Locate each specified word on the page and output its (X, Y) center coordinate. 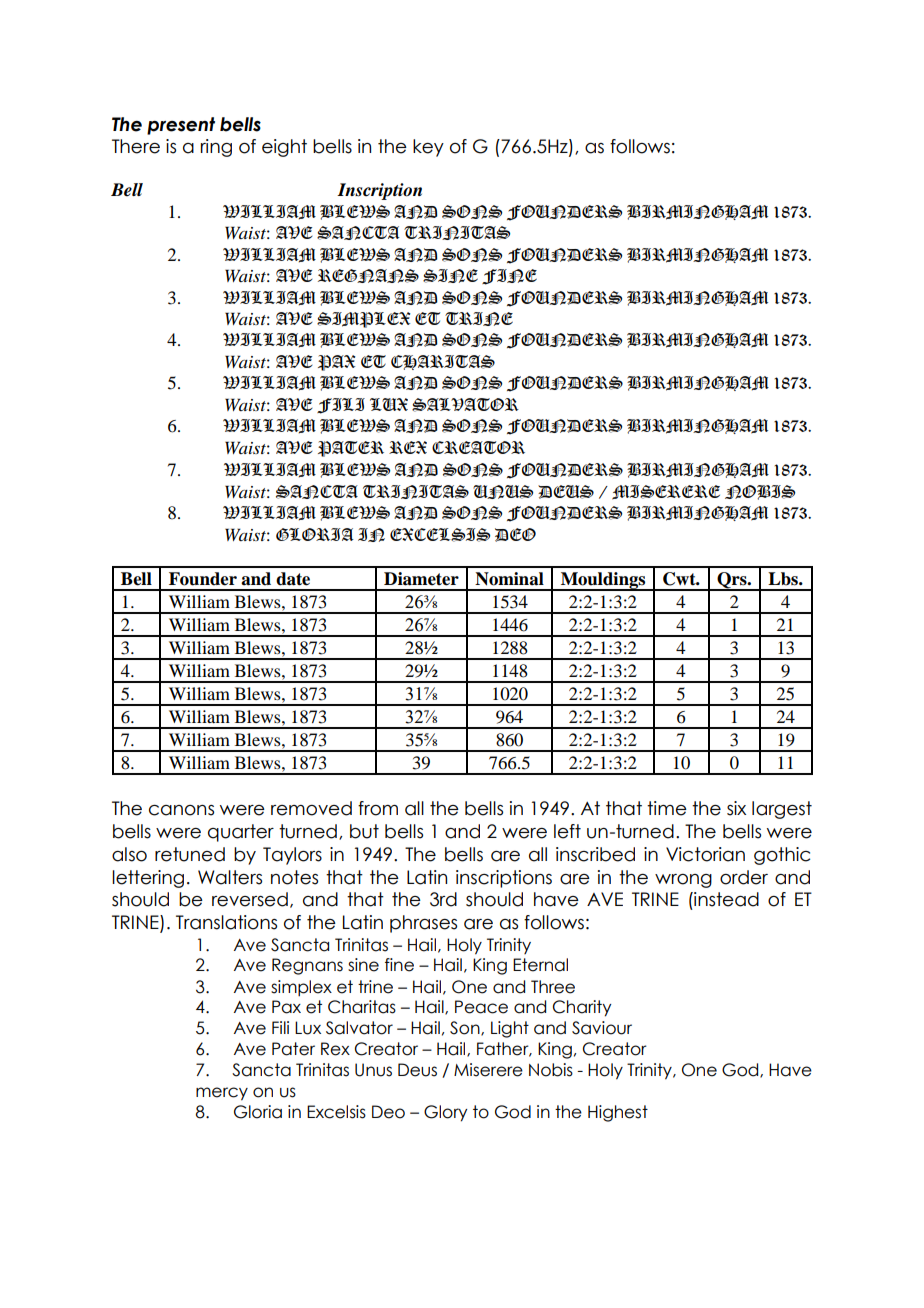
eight (284, 148)
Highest (618, 1113)
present (181, 126)
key (428, 148)
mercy (222, 1094)
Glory (445, 1113)
